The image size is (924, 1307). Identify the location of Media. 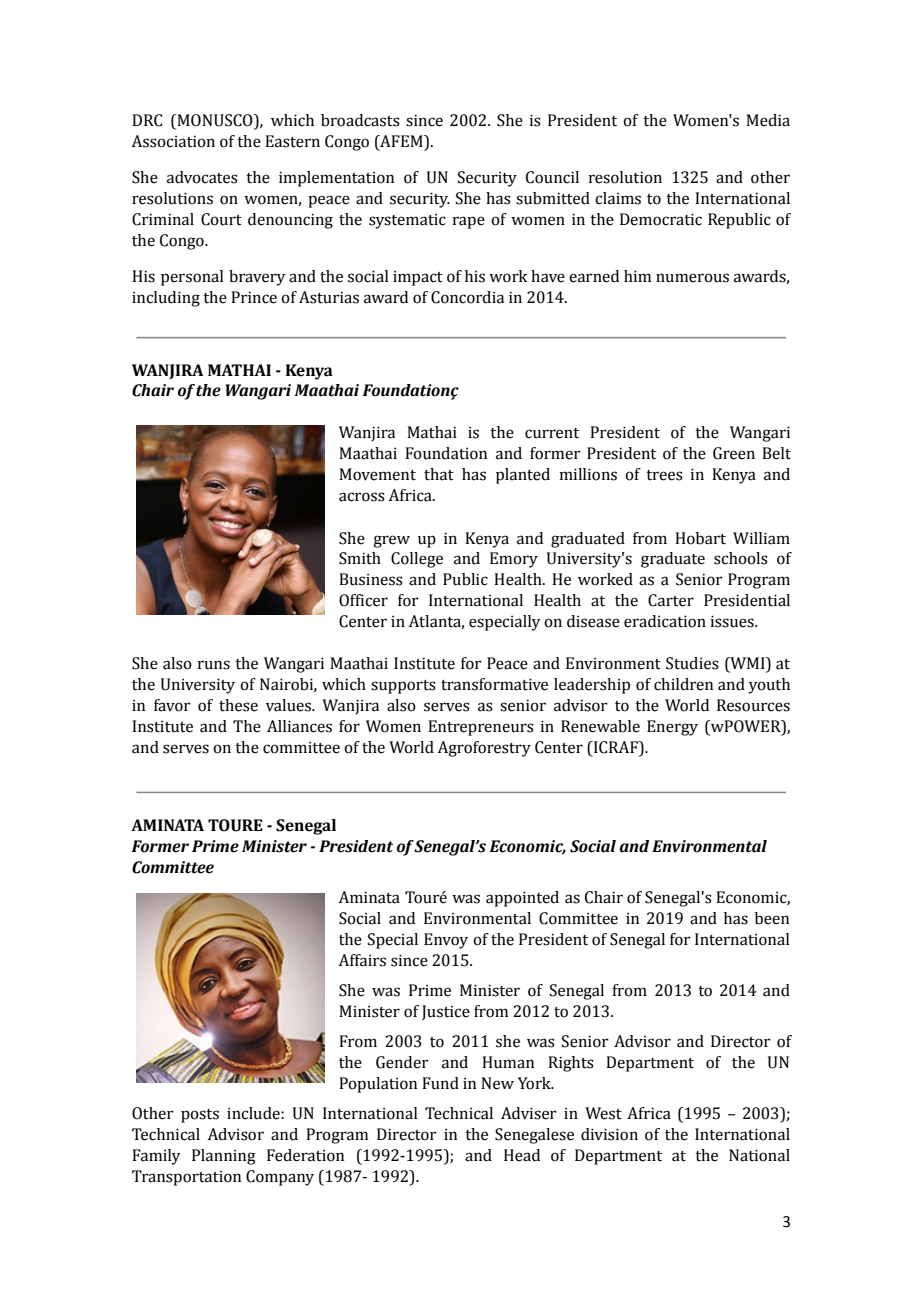
(768, 120).
